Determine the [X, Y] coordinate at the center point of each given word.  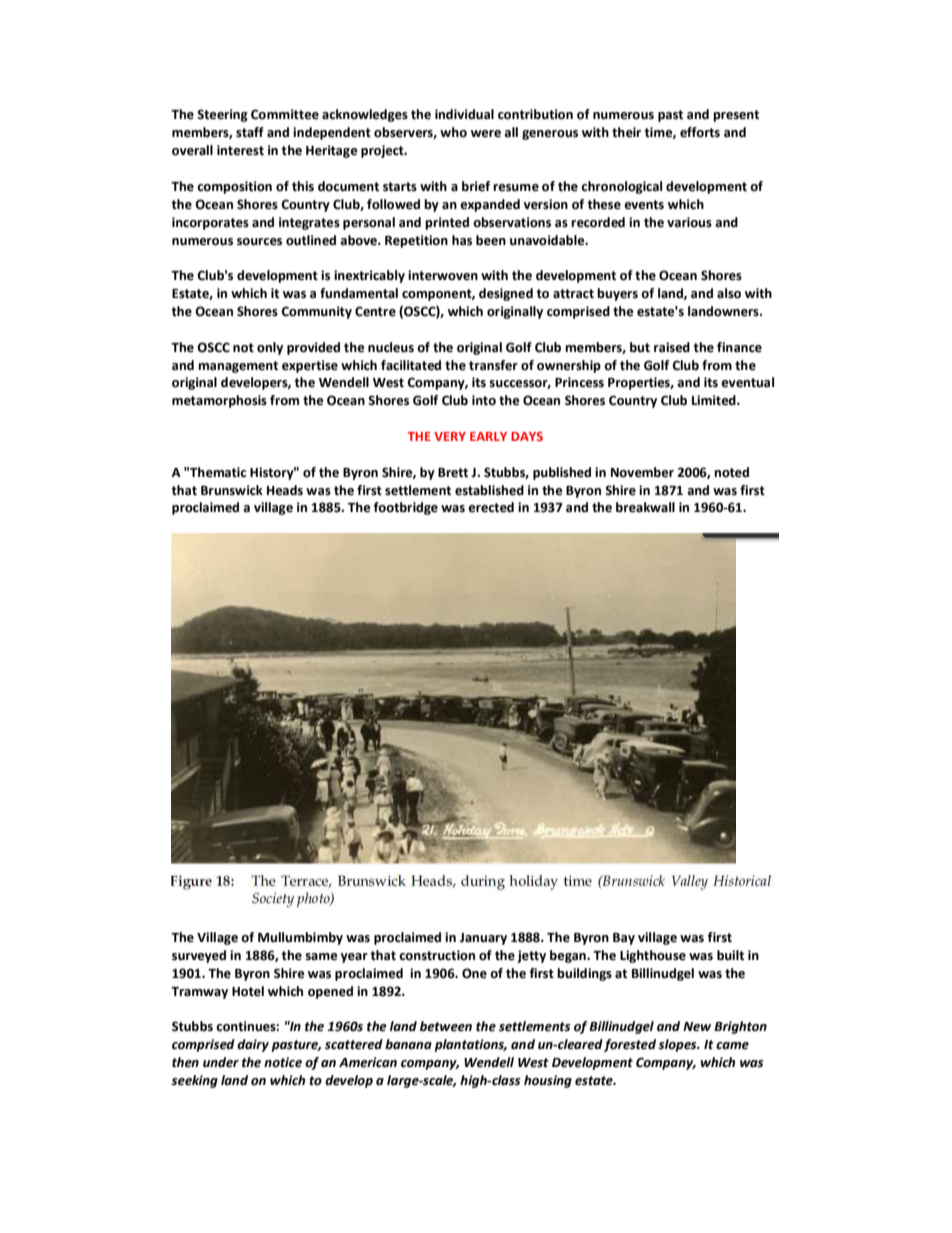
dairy [253, 1045]
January [483, 939]
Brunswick [232, 490]
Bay [624, 939]
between [446, 1026]
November [642, 472]
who [453, 132]
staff [250, 132]
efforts [700, 132]
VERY [450, 436]
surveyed [199, 956]
